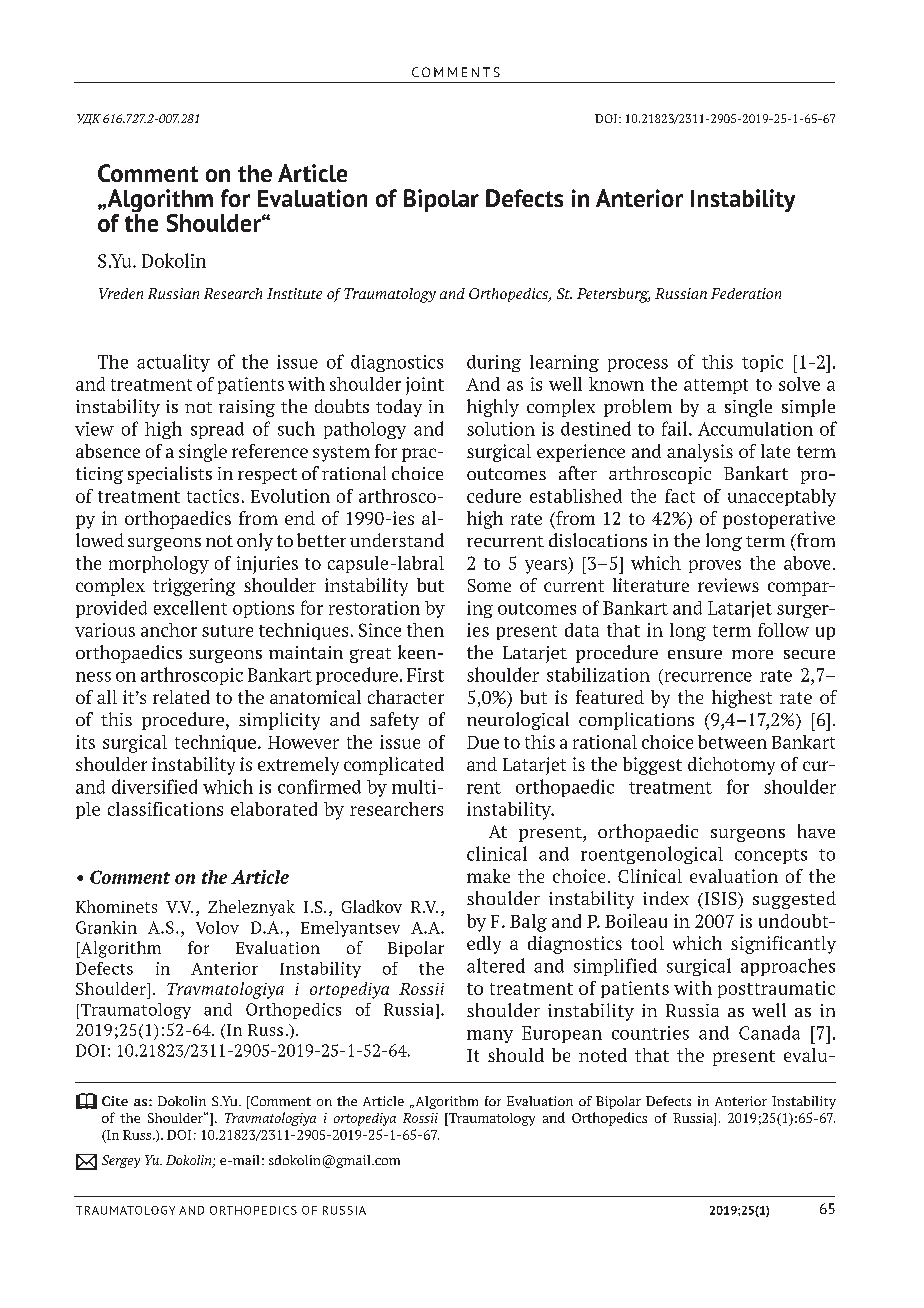  I want to click on Vreden, so click(121, 293).
